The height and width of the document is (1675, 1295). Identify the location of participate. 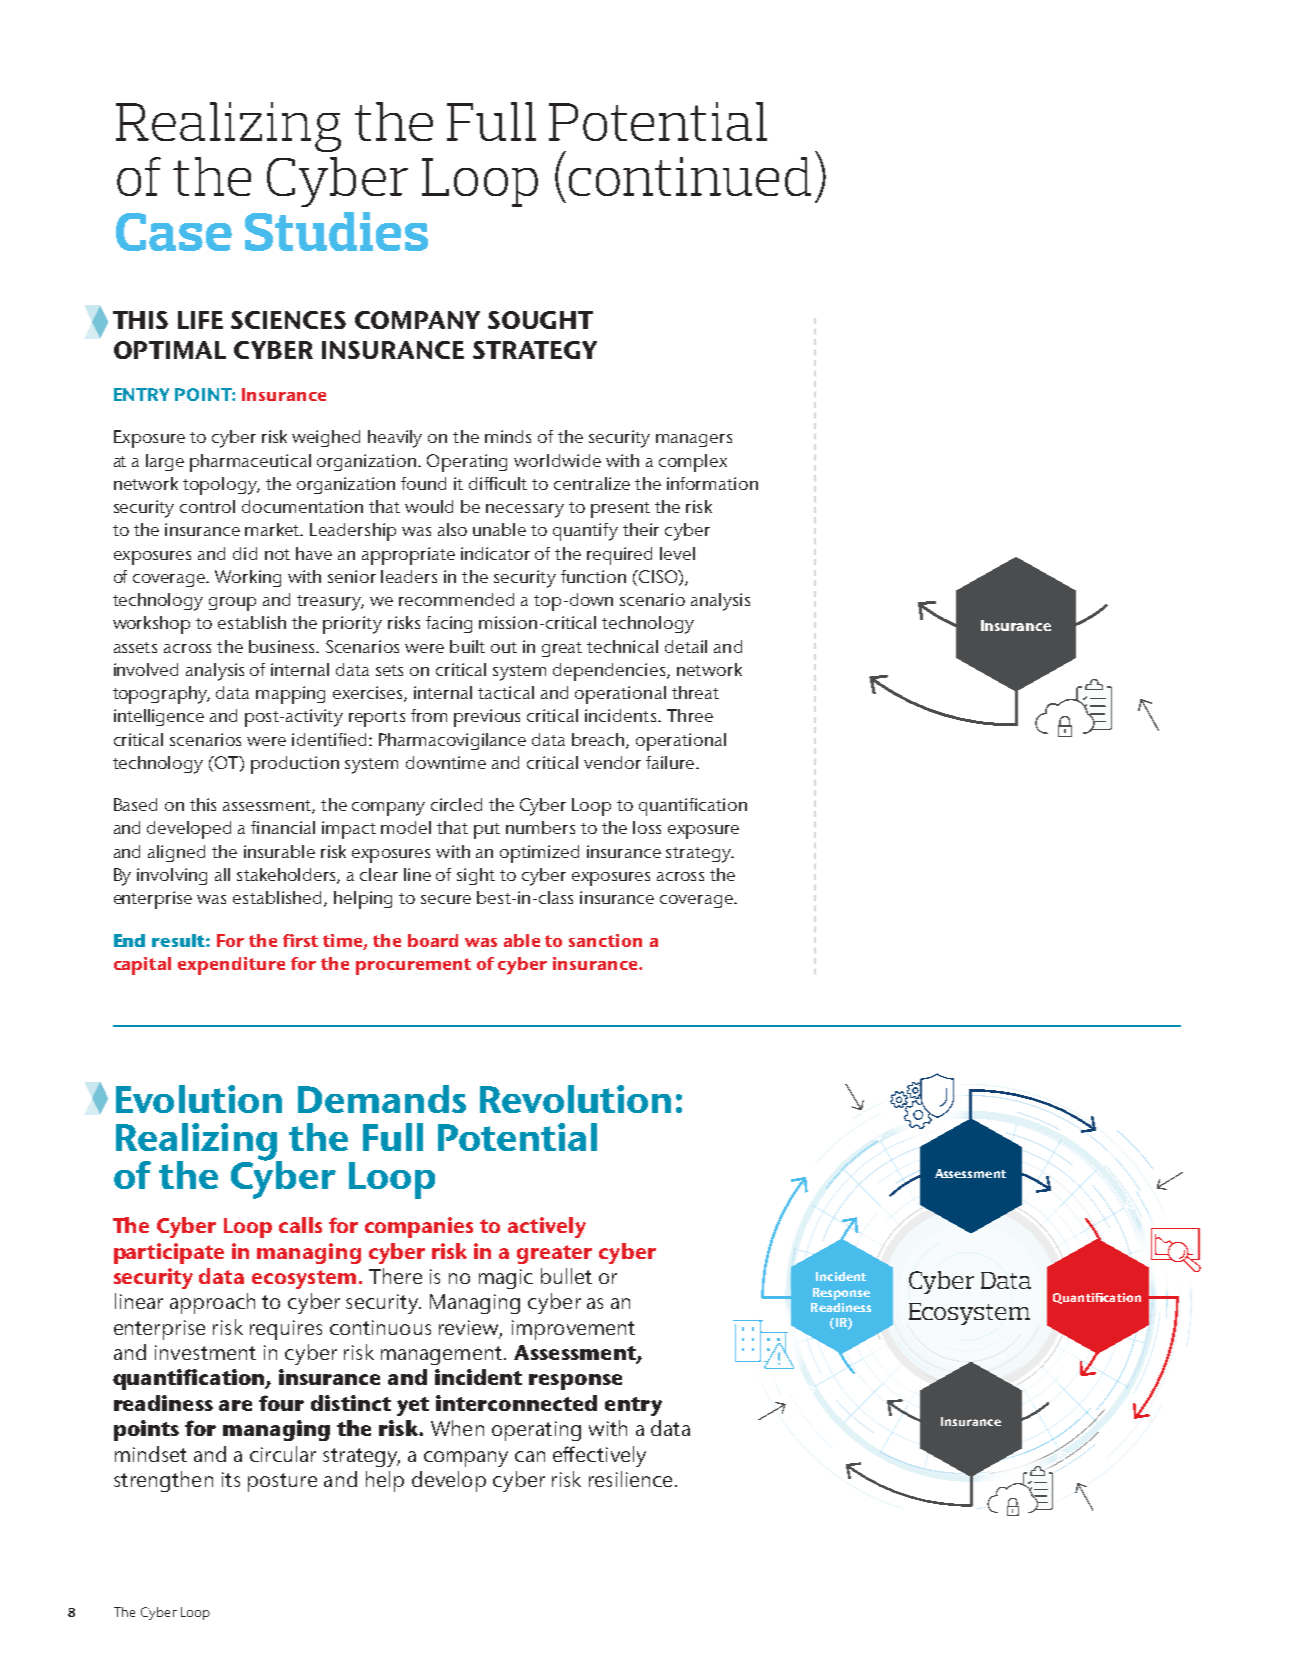
(169, 1253).
